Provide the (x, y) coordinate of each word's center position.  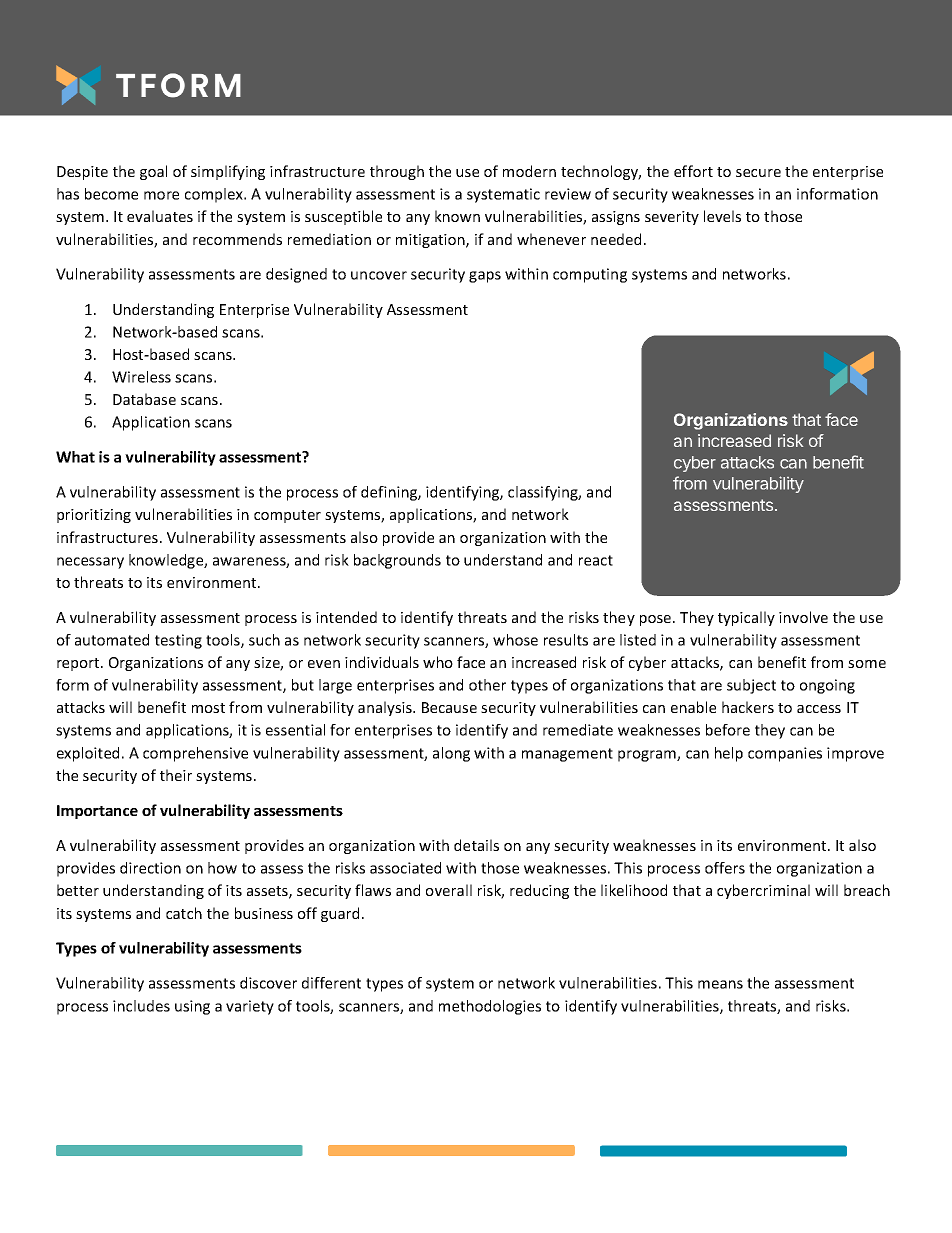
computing (590, 275)
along (451, 754)
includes (141, 1006)
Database (144, 399)
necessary (90, 563)
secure (758, 173)
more (161, 195)
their (176, 775)
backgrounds (397, 561)
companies (785, 754)
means (720, 984)
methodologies (490, 1007)
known (457, 216)
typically (746, 618)
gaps (485, 277)
